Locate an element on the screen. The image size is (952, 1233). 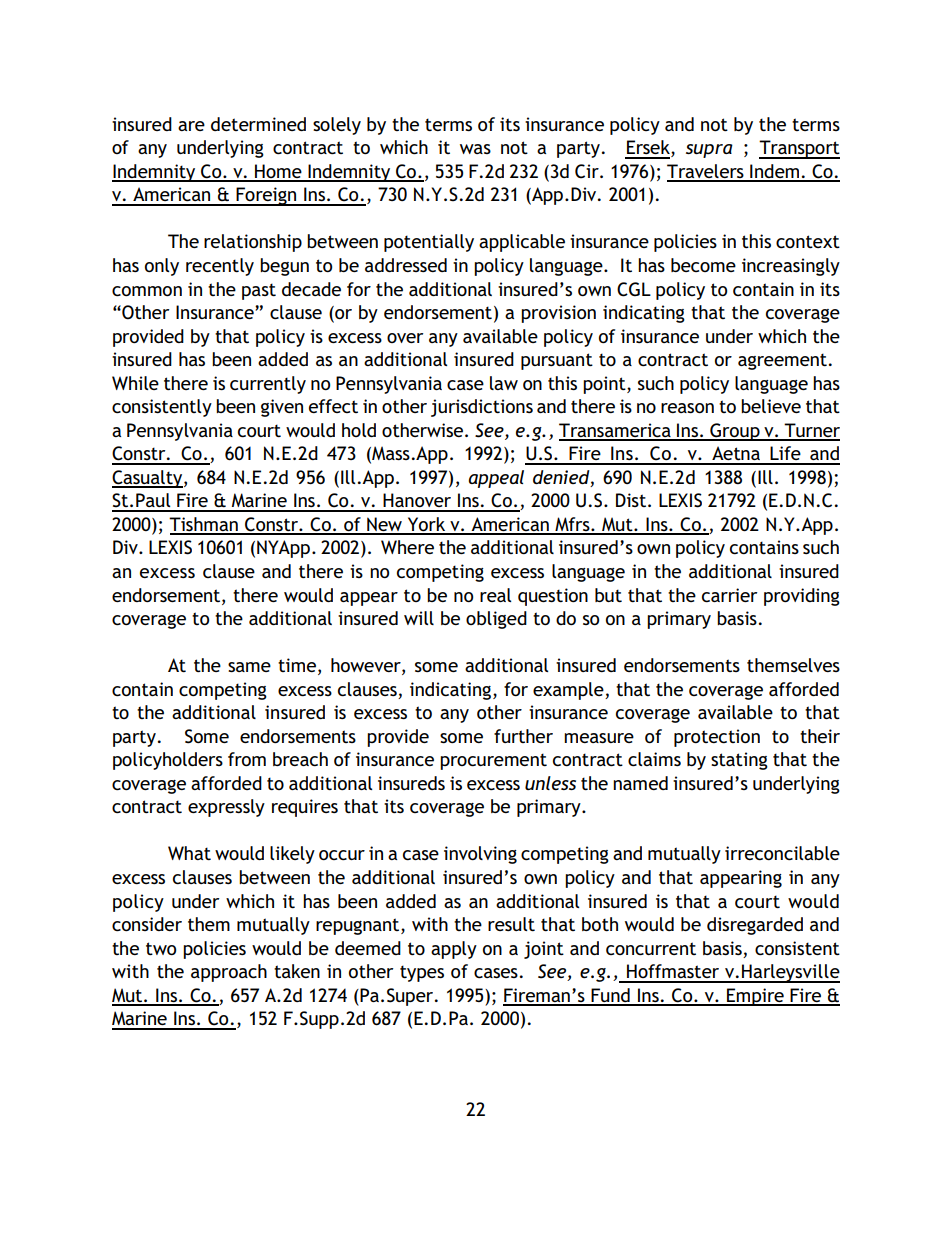
Empire is located at coordinates (755, 997).
